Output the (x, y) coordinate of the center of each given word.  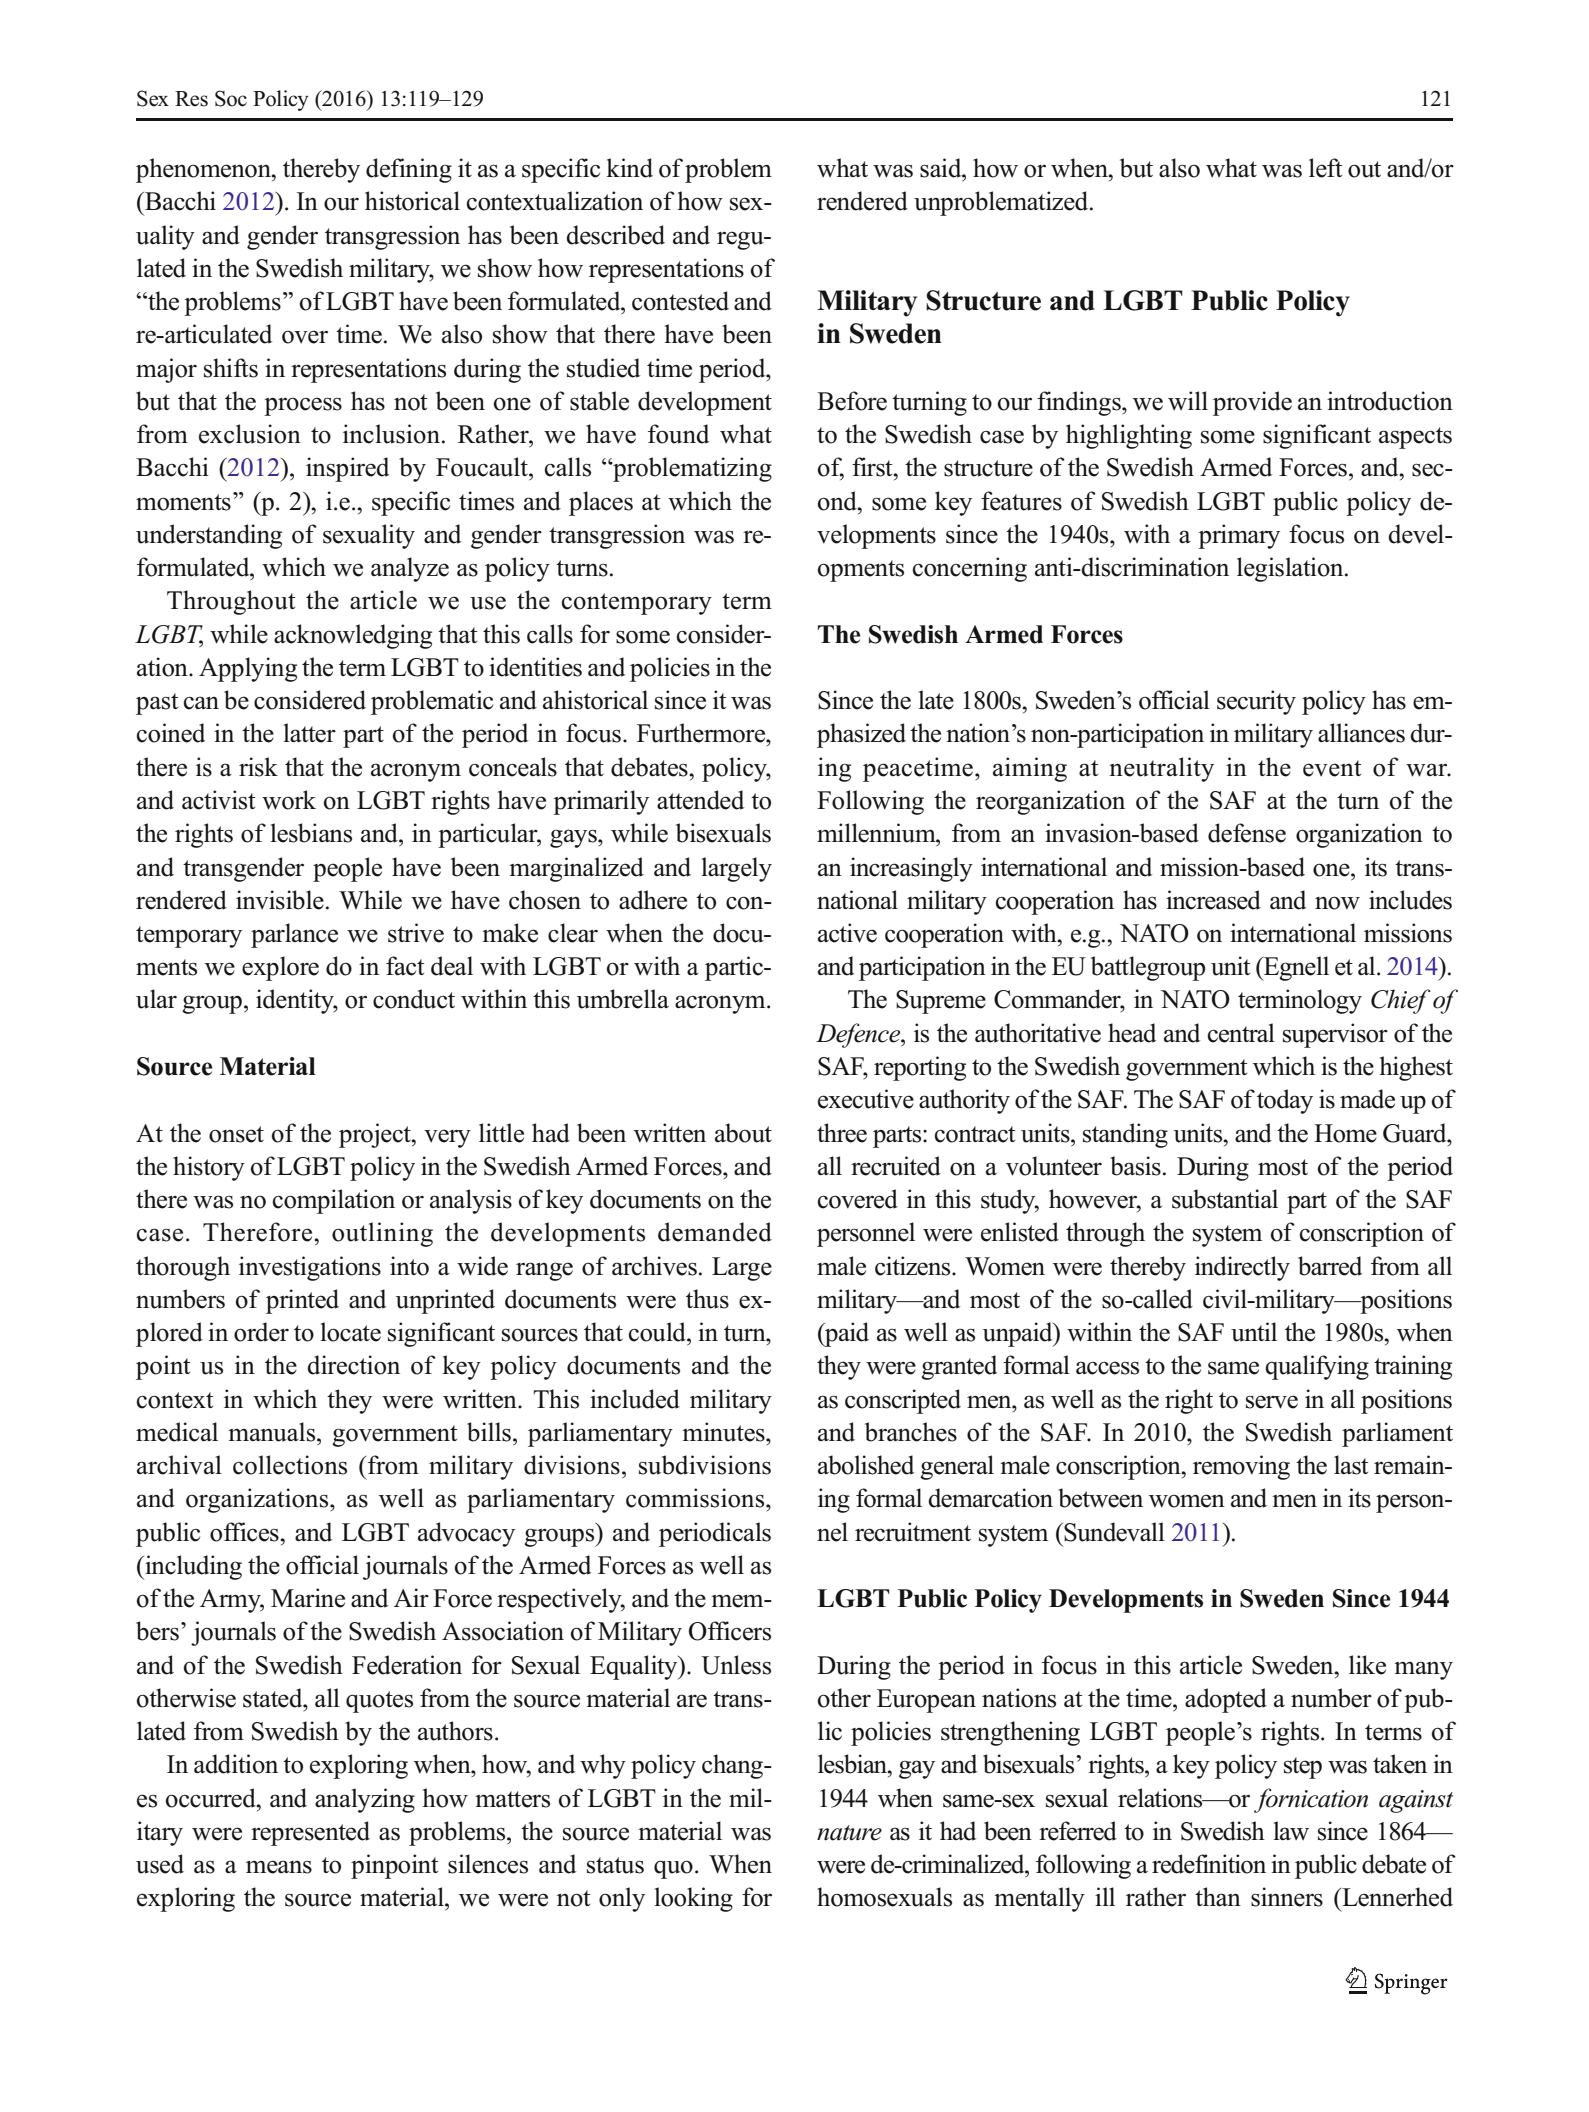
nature (849, 1833)
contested (680, 301)
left (1325, 168)
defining (409, 170)
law (1291, 1830)
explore (280, 968)
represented (310, 1833)
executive (866, 1099)
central (1241, 1033)
